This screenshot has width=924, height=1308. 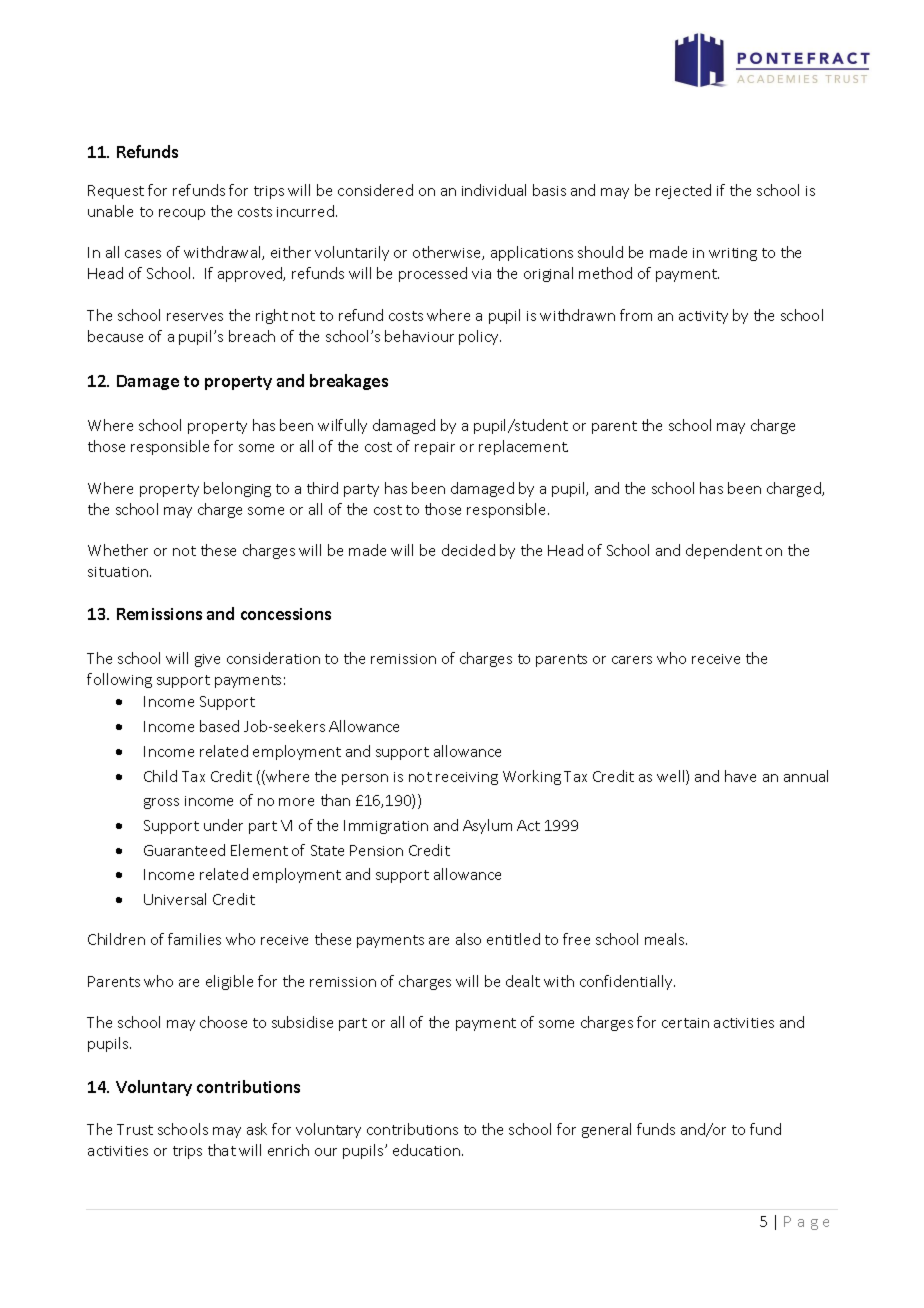 What do you see at coordinates (724, 551) in the screenshot?
I see `dependent` at bounding box center [724, 551].
